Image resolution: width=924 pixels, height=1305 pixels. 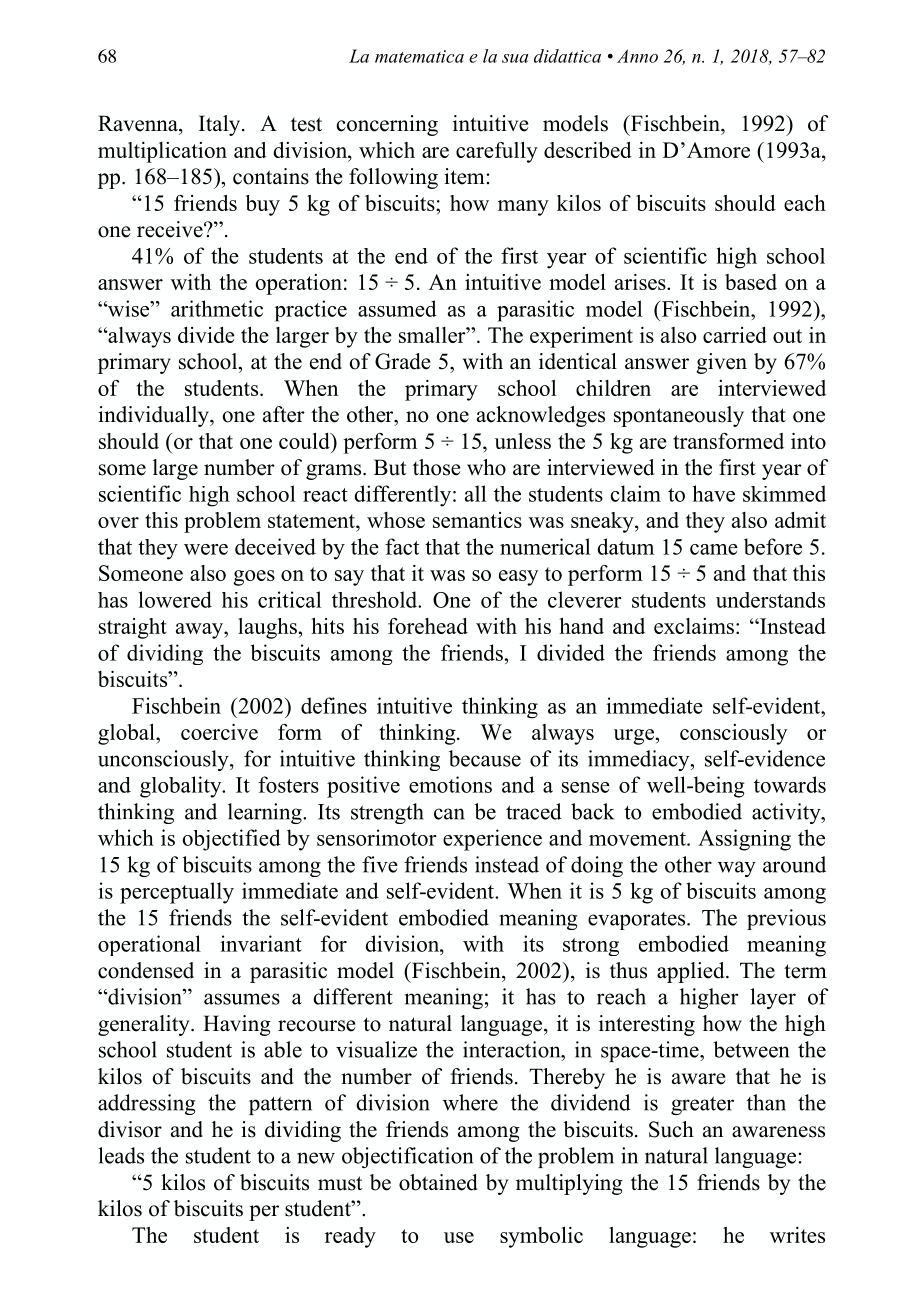 What do you see at coordinates (497, 152) in the document?
I see `carefully` at bounding box center [497, 152].
